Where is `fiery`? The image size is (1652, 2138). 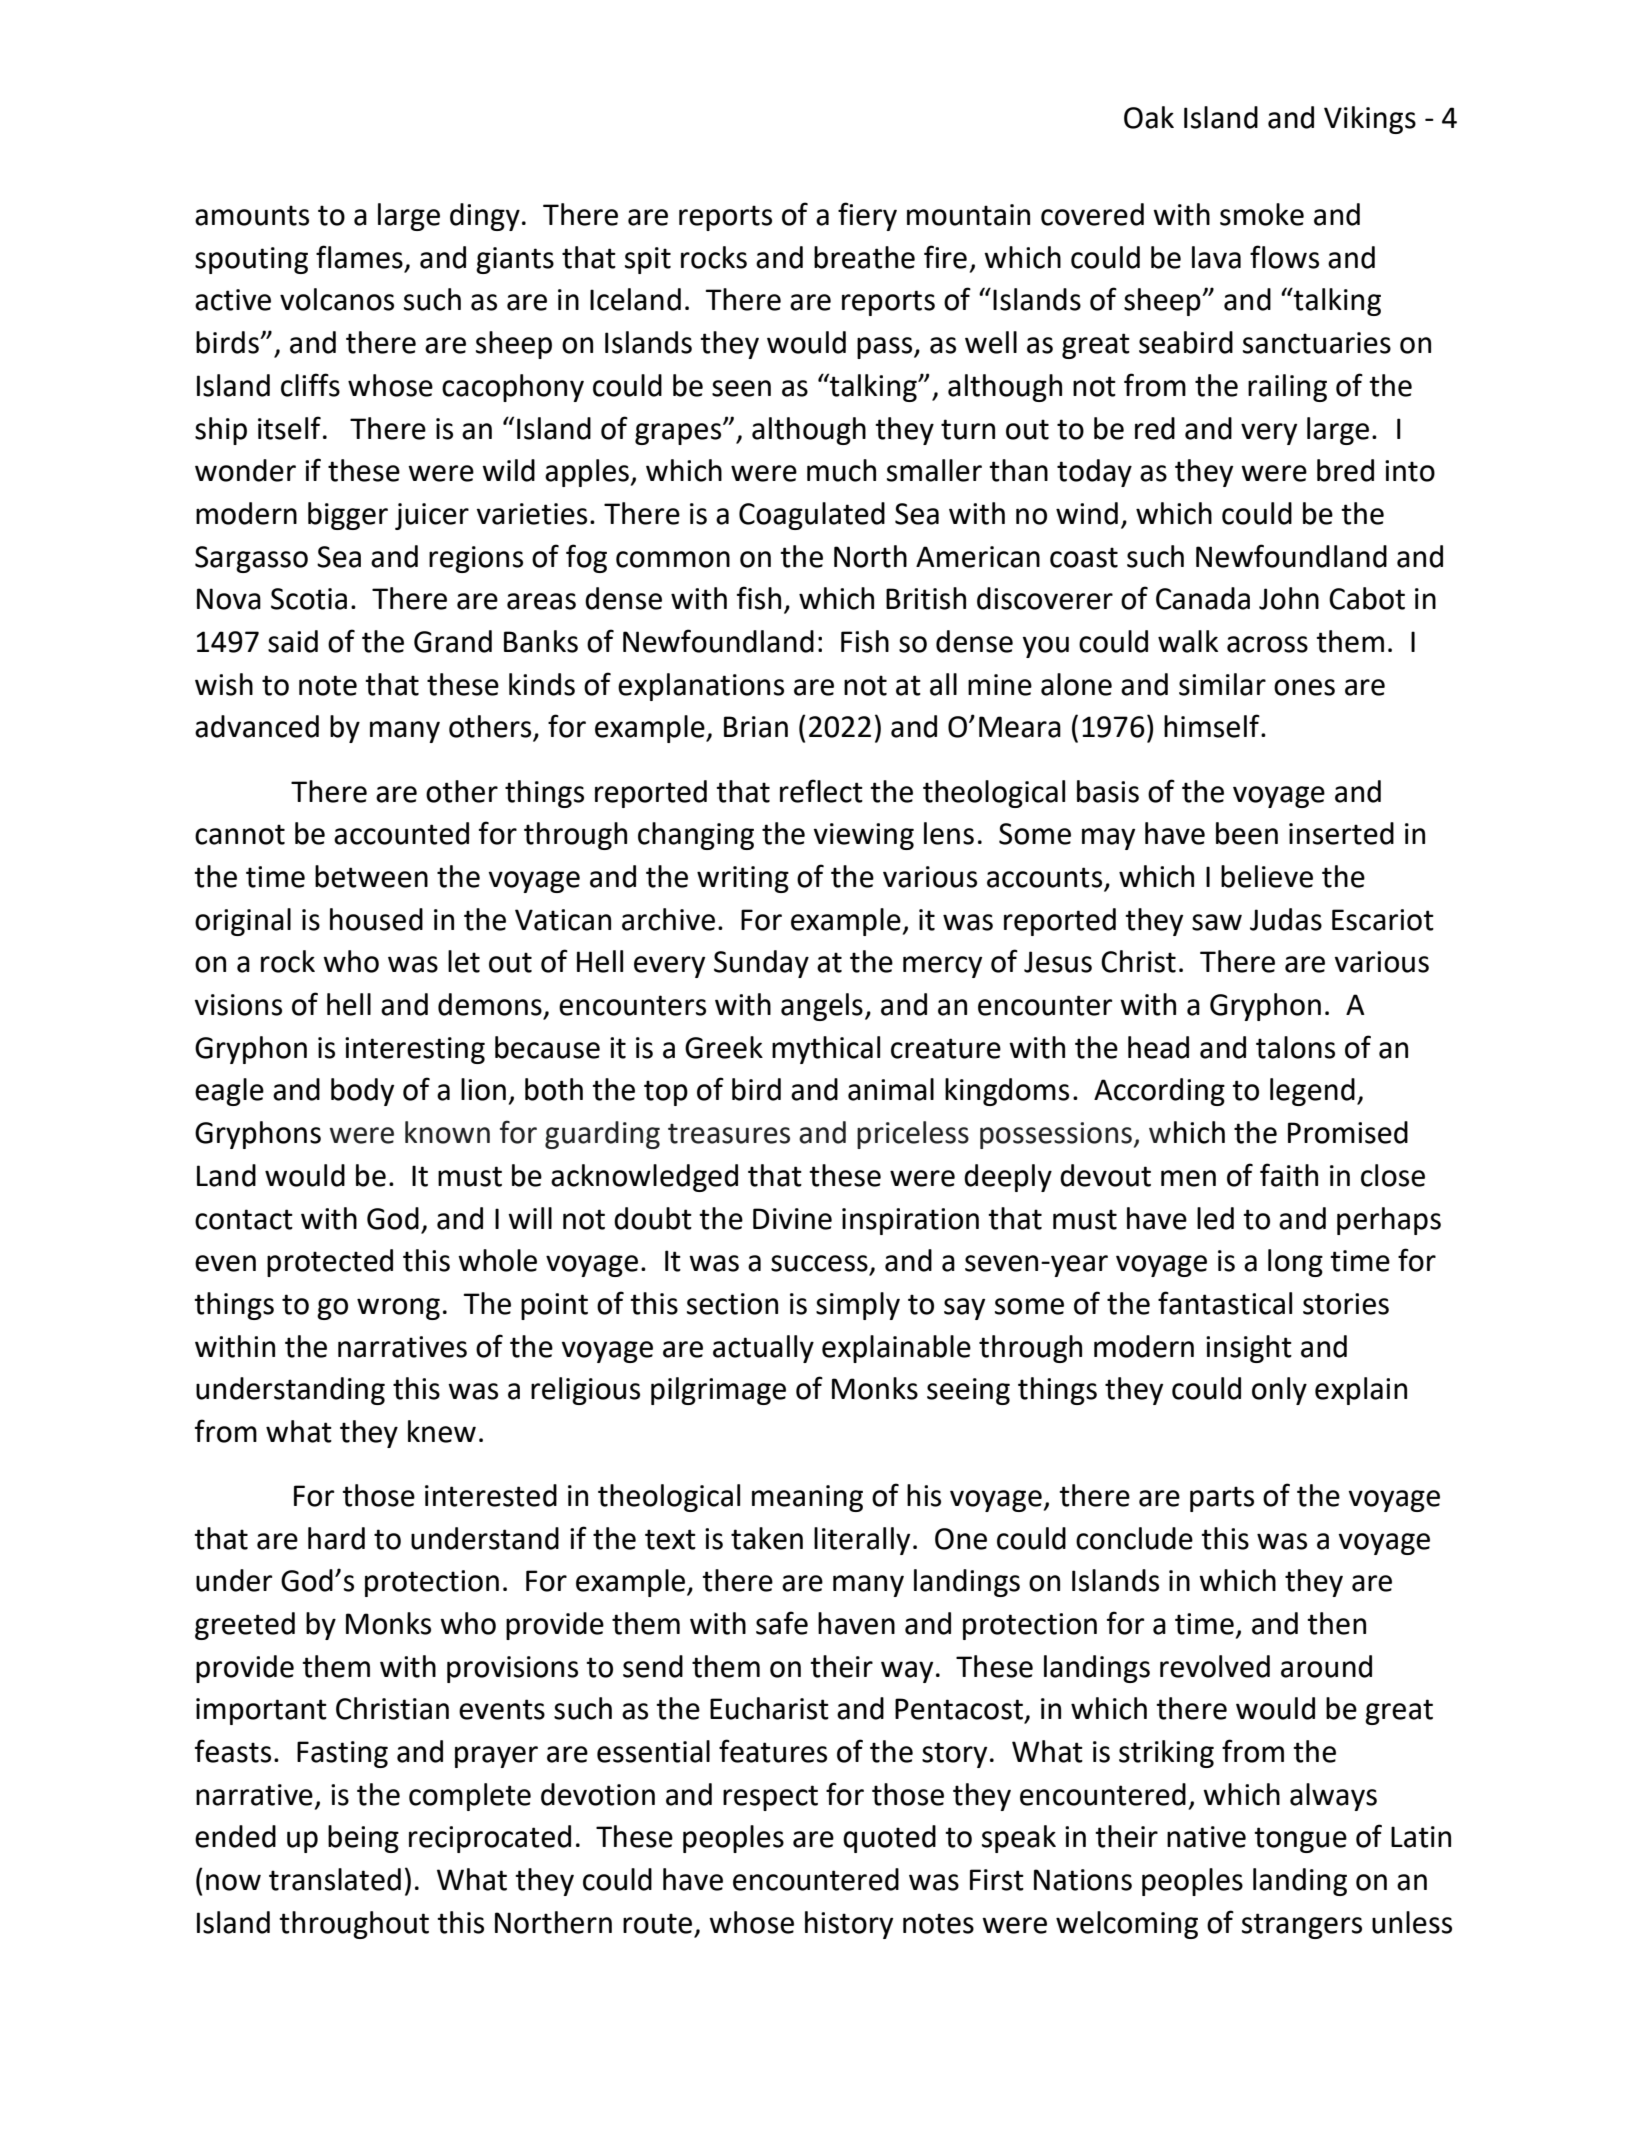
fiery is located at coordinates (867, 216).
